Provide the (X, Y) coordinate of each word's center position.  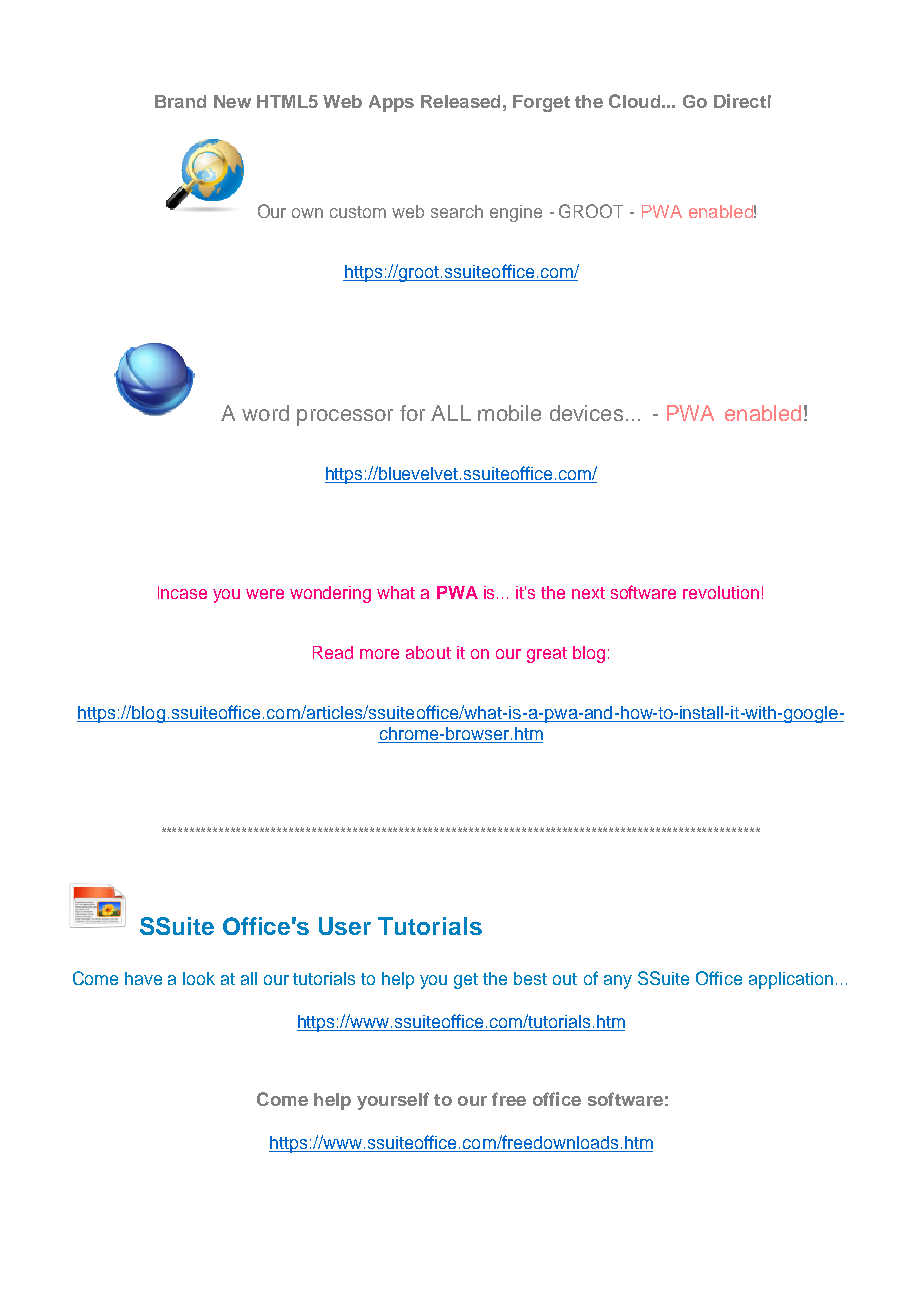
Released (460, 101)
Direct (740, 101)
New (232, 101)
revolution (721, 592)
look (199, 978)
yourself (393, 1101)
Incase (182, 592)
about (428, 652)
